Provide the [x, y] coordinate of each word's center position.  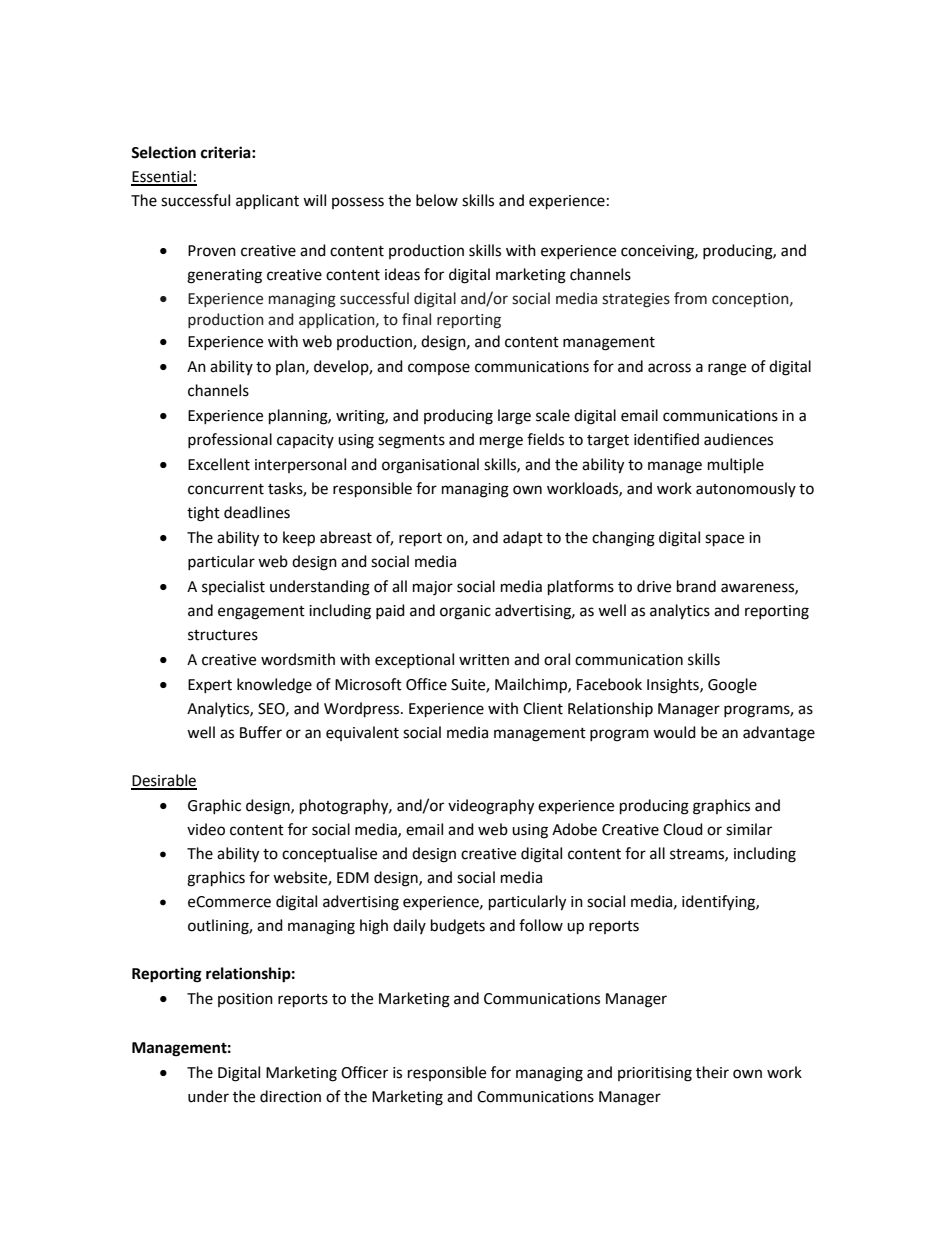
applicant [267, 201]
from [690, 298]
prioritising [655, 1074]
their [712, 1072]
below [437, 200]
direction [290, 1096]
